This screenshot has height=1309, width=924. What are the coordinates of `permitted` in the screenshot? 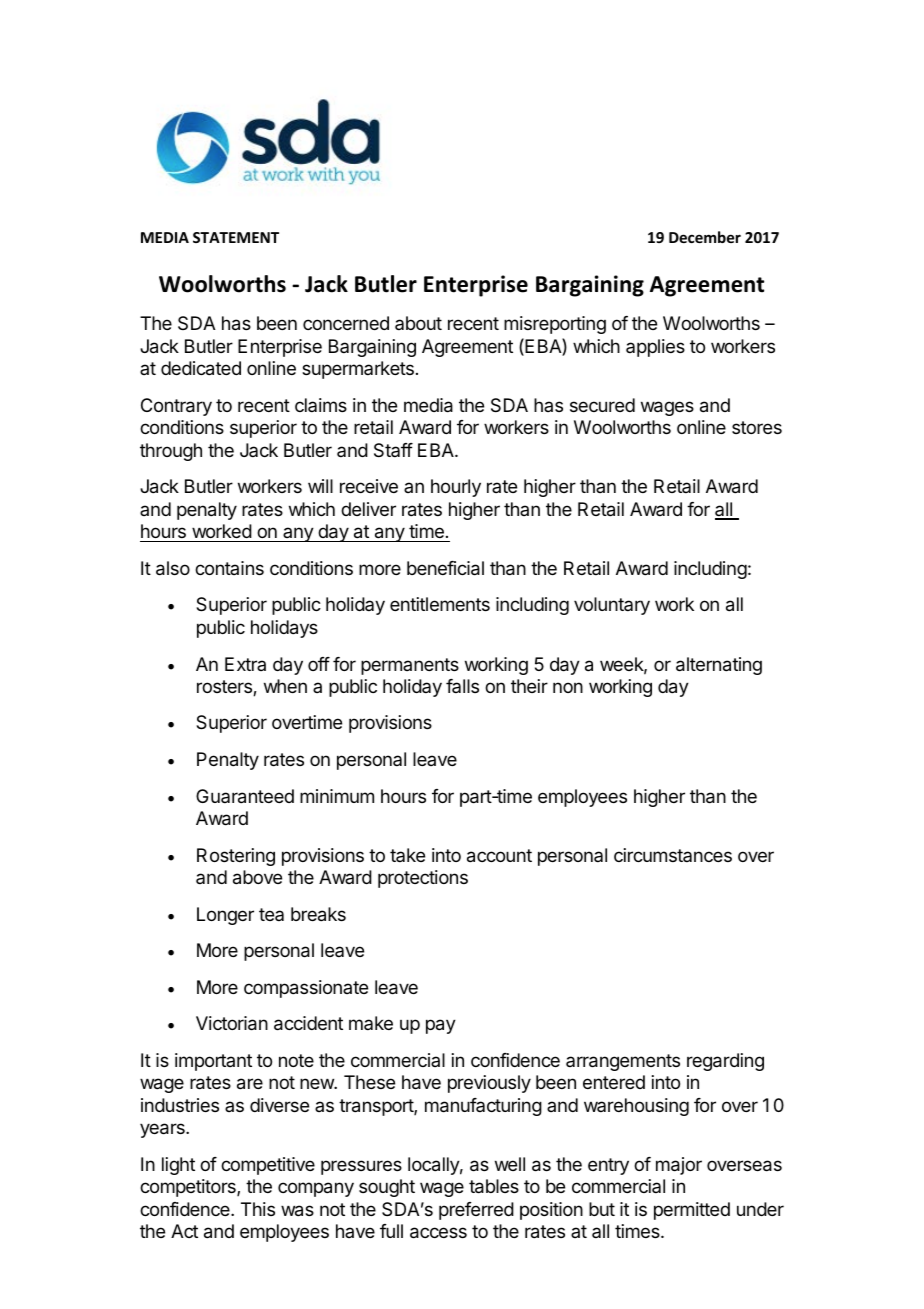 It's located at (692, 1211).
